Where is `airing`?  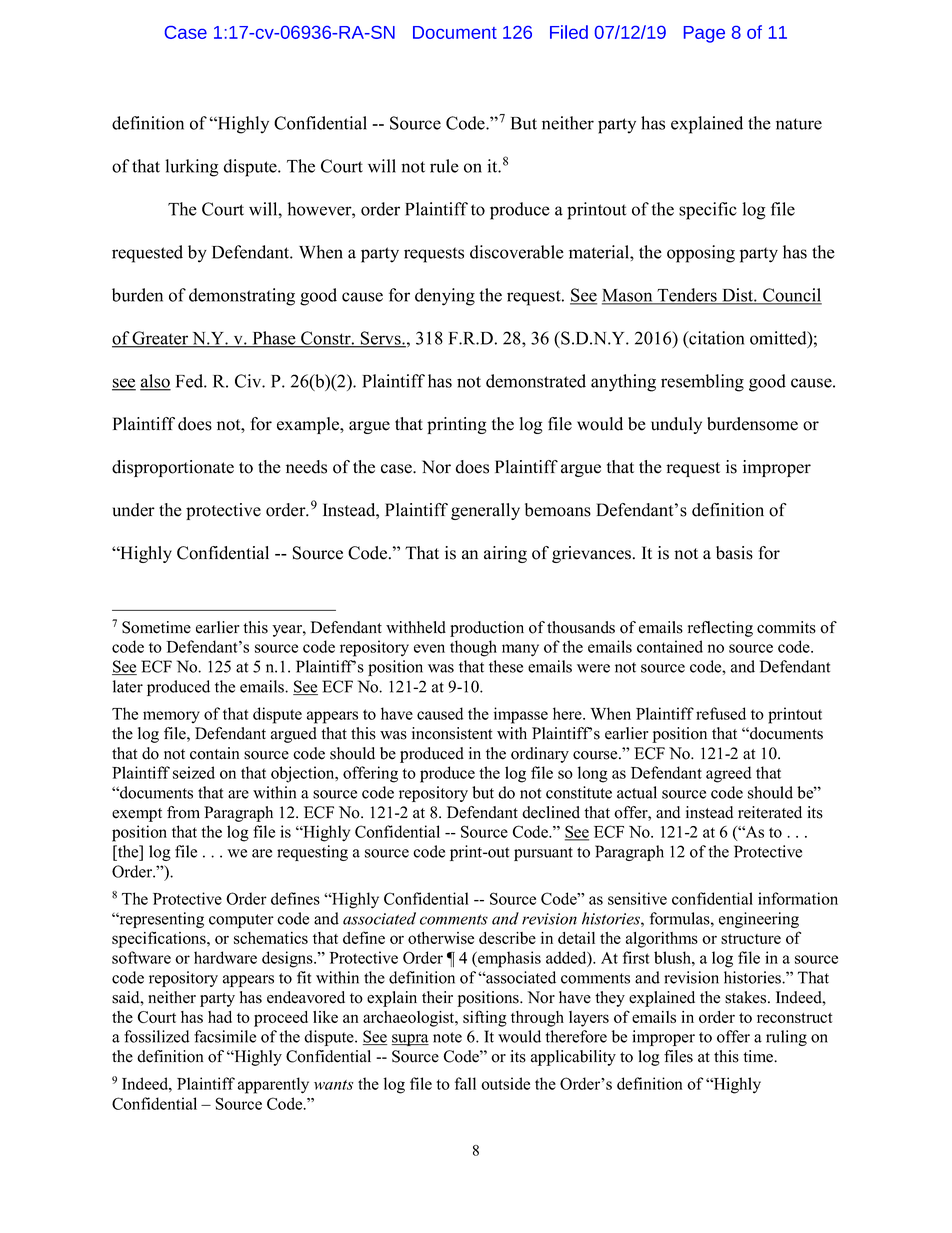
airing is located at coordinates (505, 554).
